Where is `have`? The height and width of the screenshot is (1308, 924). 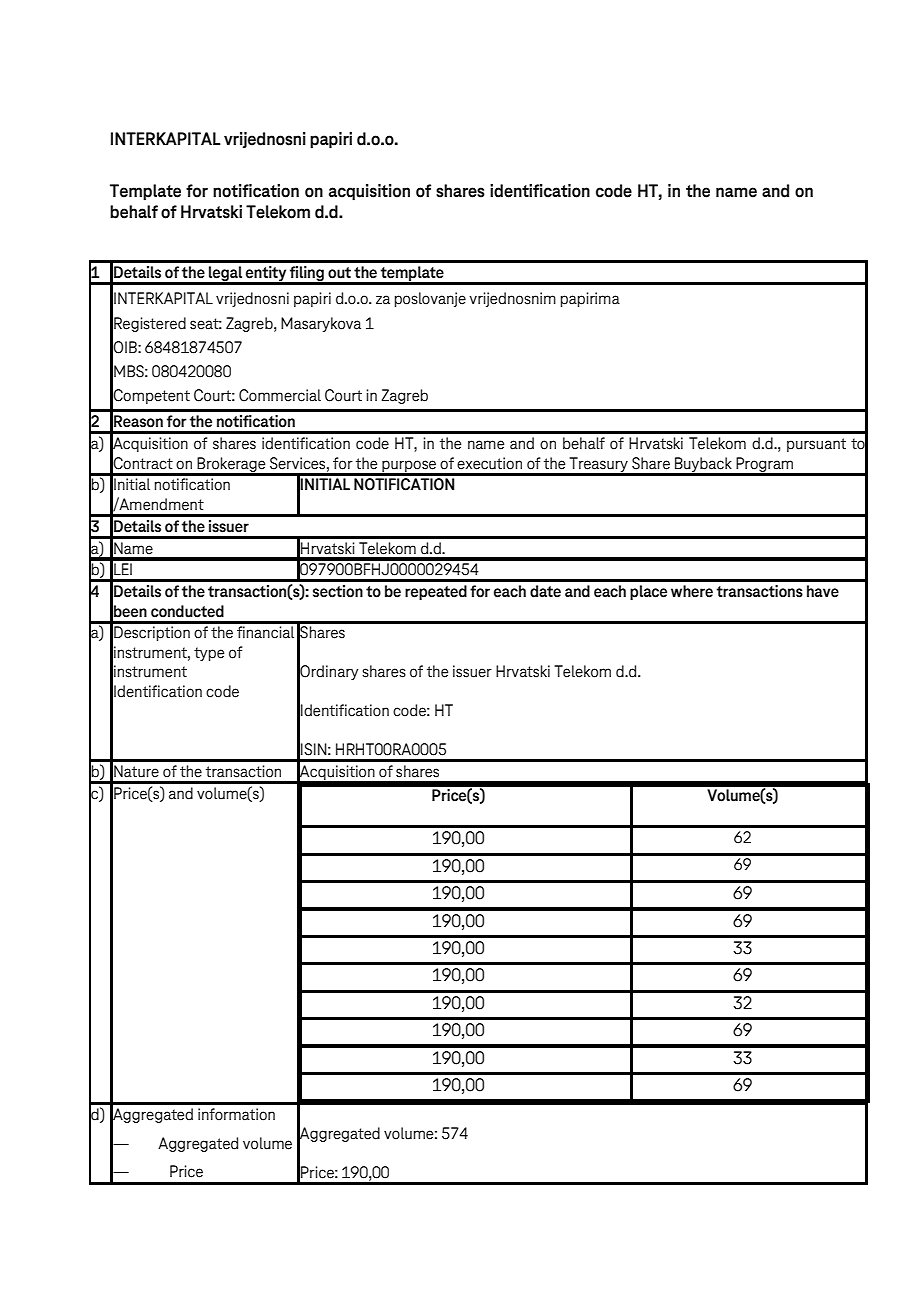
have is located at coordinates (823, 591).
